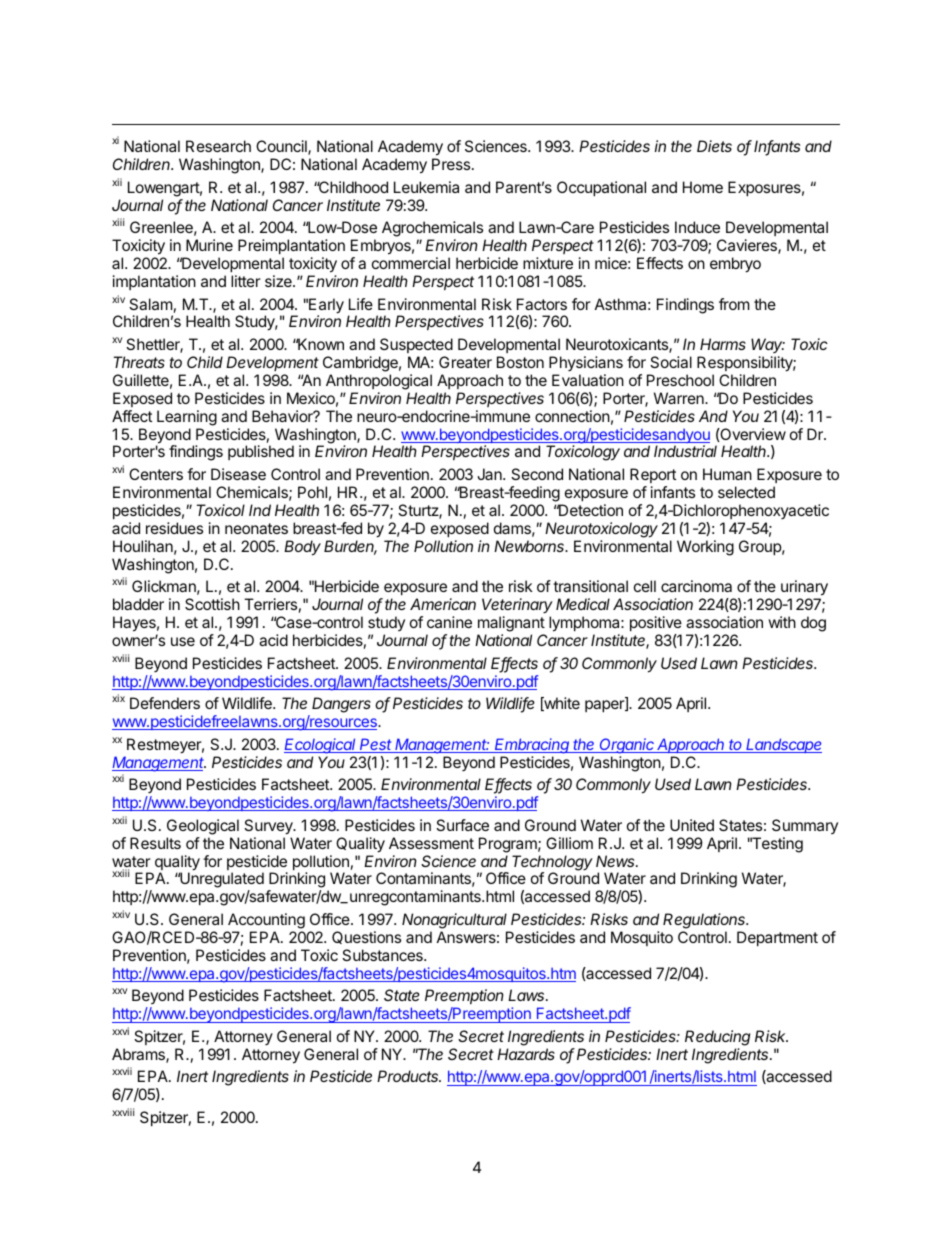 Image resolution: width=952 pixels, height=1233 pixels. What do you see at coordinates (203, 827) in the image?
I see `Geological` at bounding box center [203, 827].
